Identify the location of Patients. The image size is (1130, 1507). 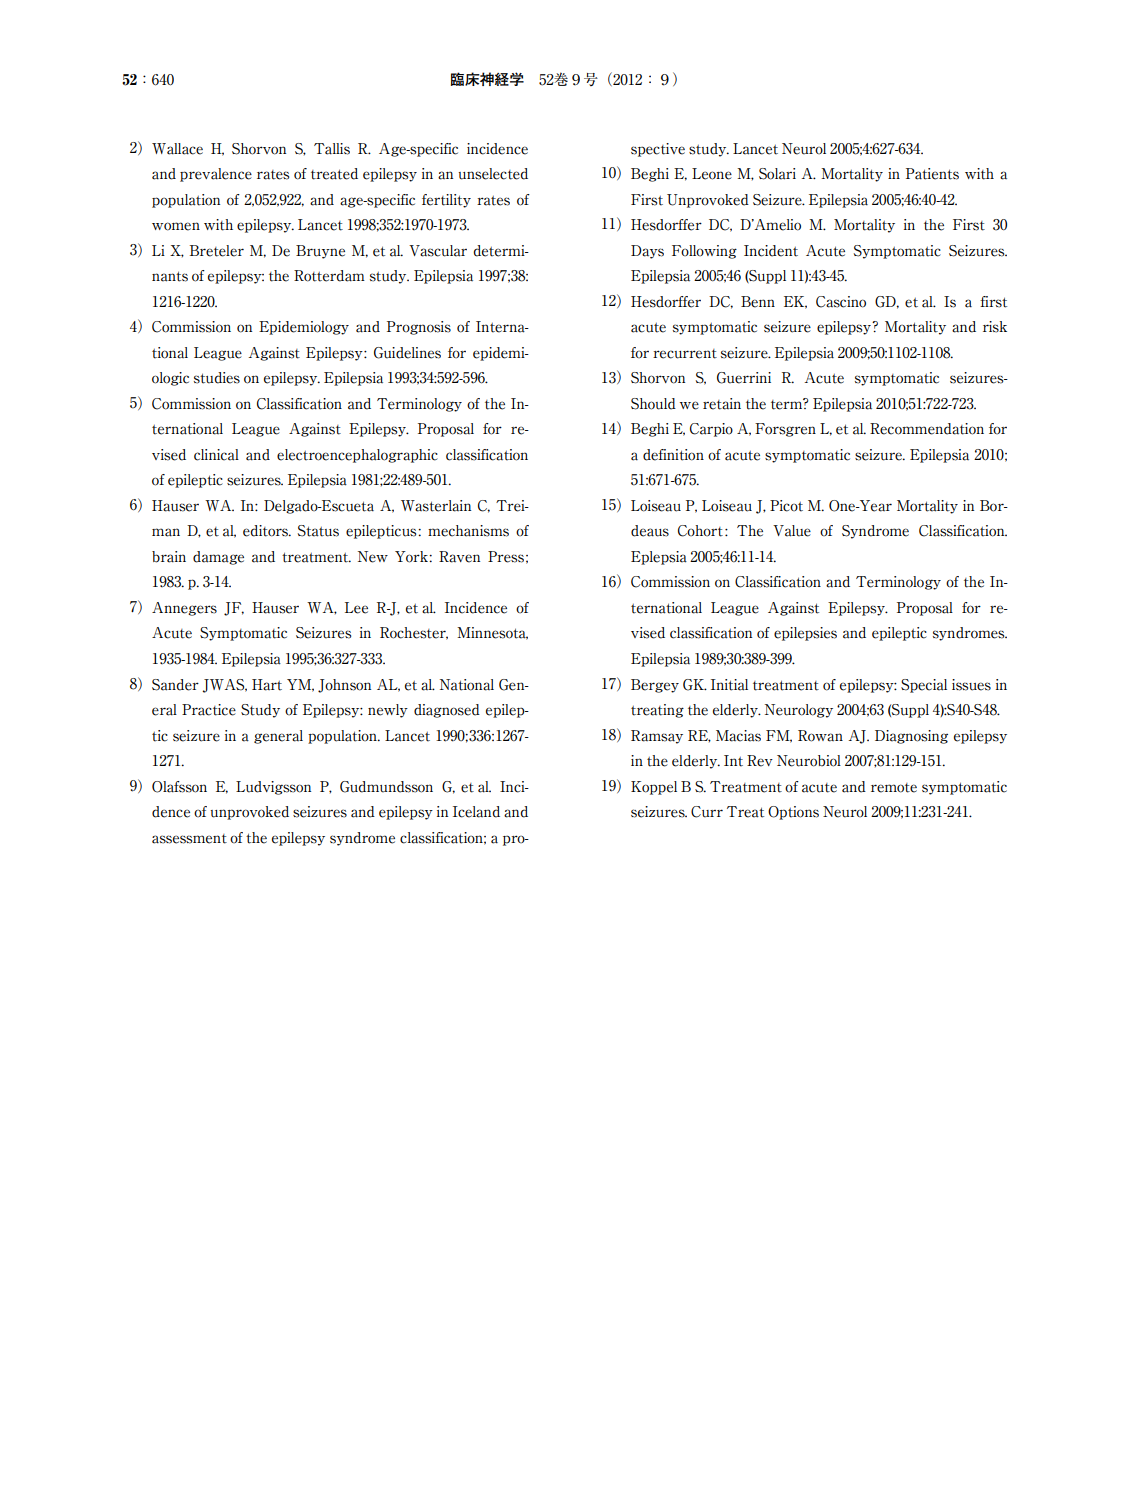
(932, 174).
